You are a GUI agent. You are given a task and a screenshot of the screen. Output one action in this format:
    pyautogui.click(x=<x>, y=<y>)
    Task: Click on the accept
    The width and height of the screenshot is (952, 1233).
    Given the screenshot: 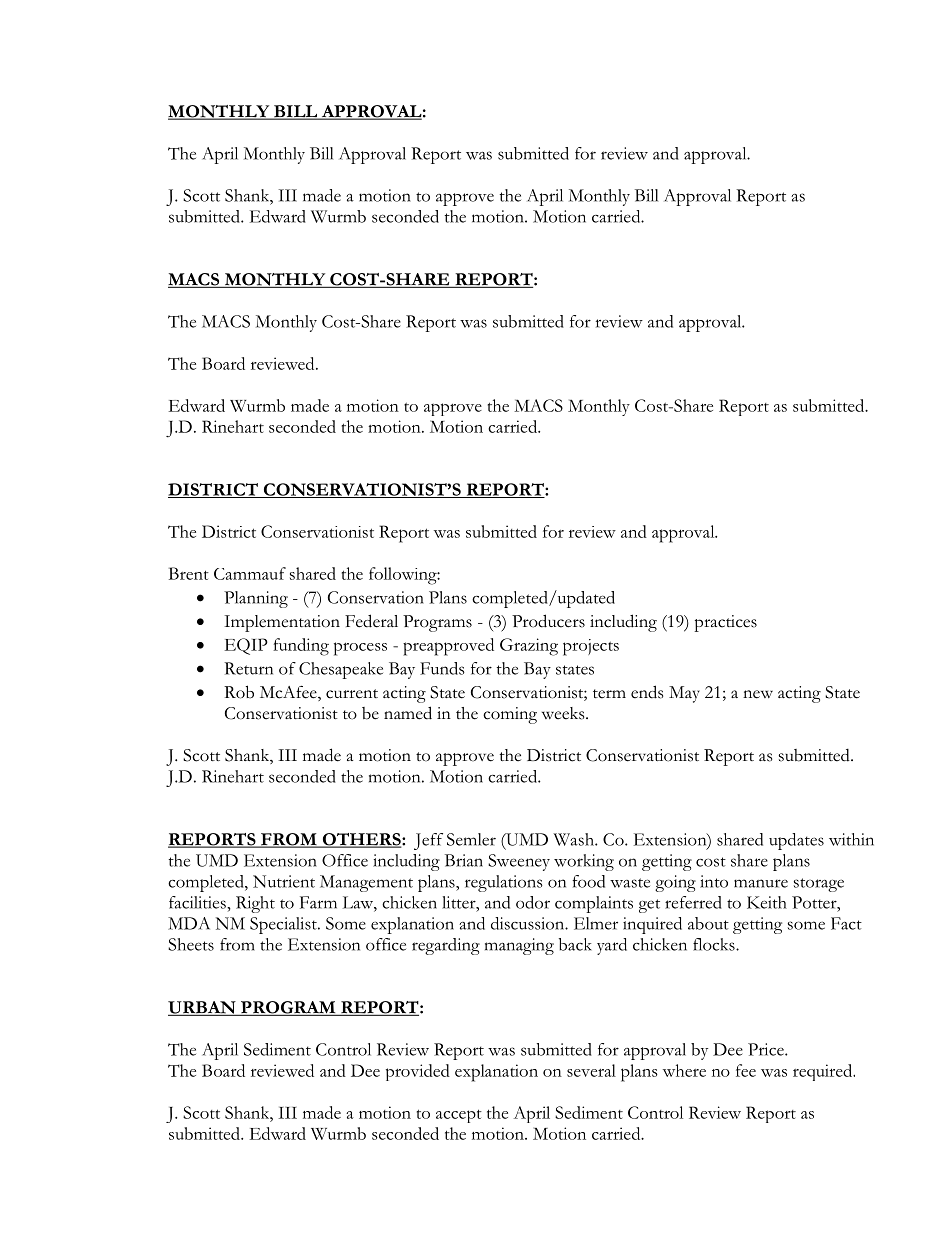 What is the action you would take?
    pyautogui.click(x=459, y=1116)
